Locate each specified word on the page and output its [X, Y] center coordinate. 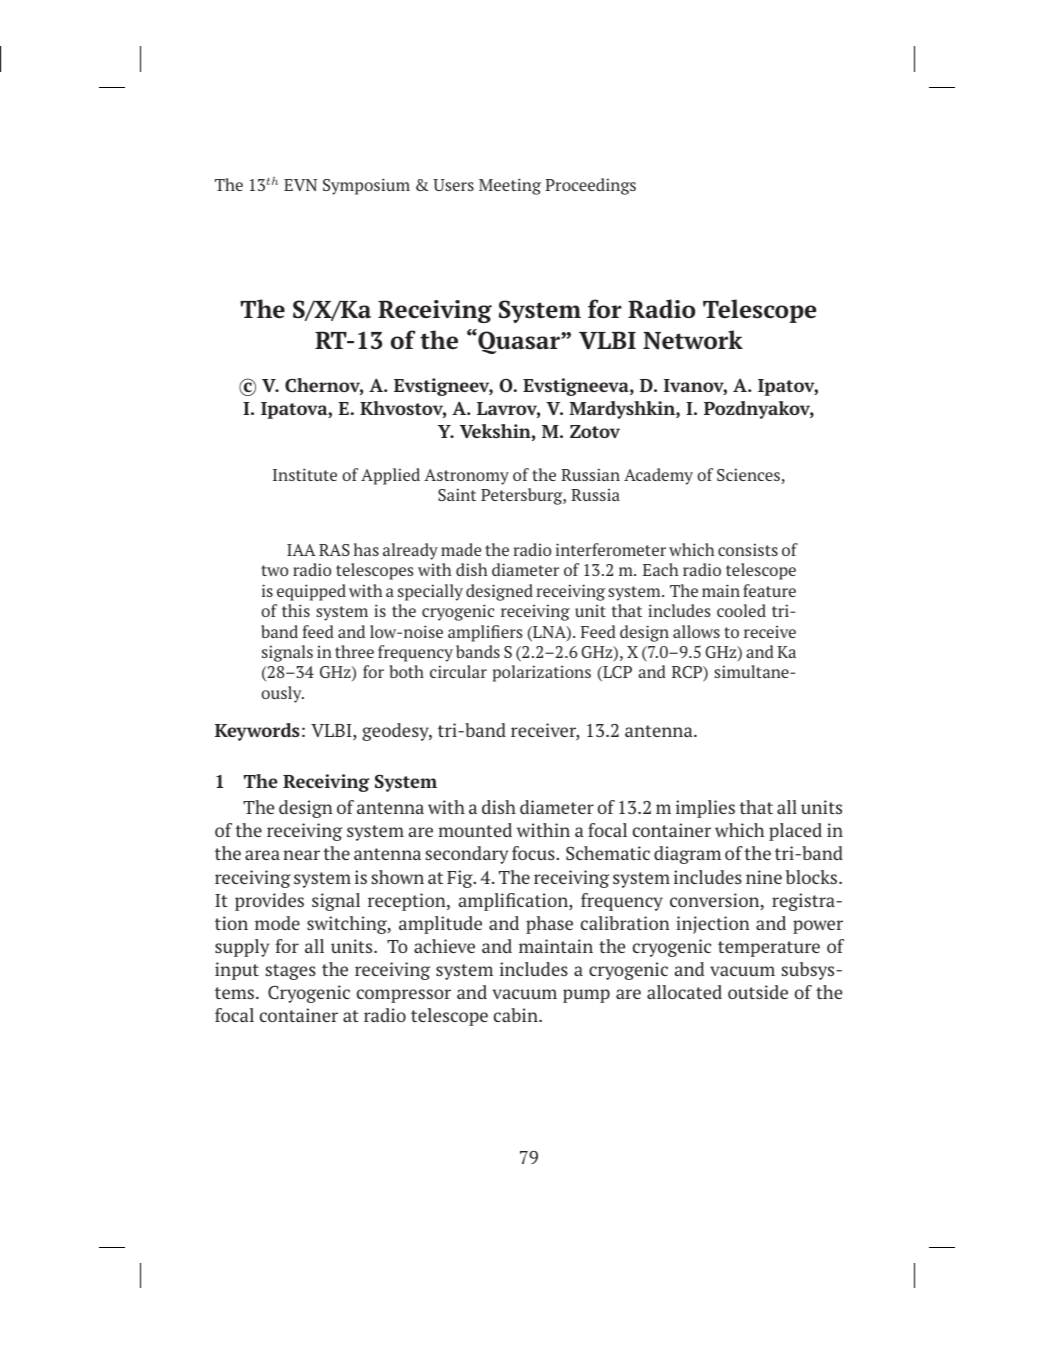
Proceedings [590, 186]
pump [586, 996]
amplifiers [485, 633]
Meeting [510, 186]
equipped [311, 592]
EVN [300, 185]
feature [769, 590]
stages [290, 972]
